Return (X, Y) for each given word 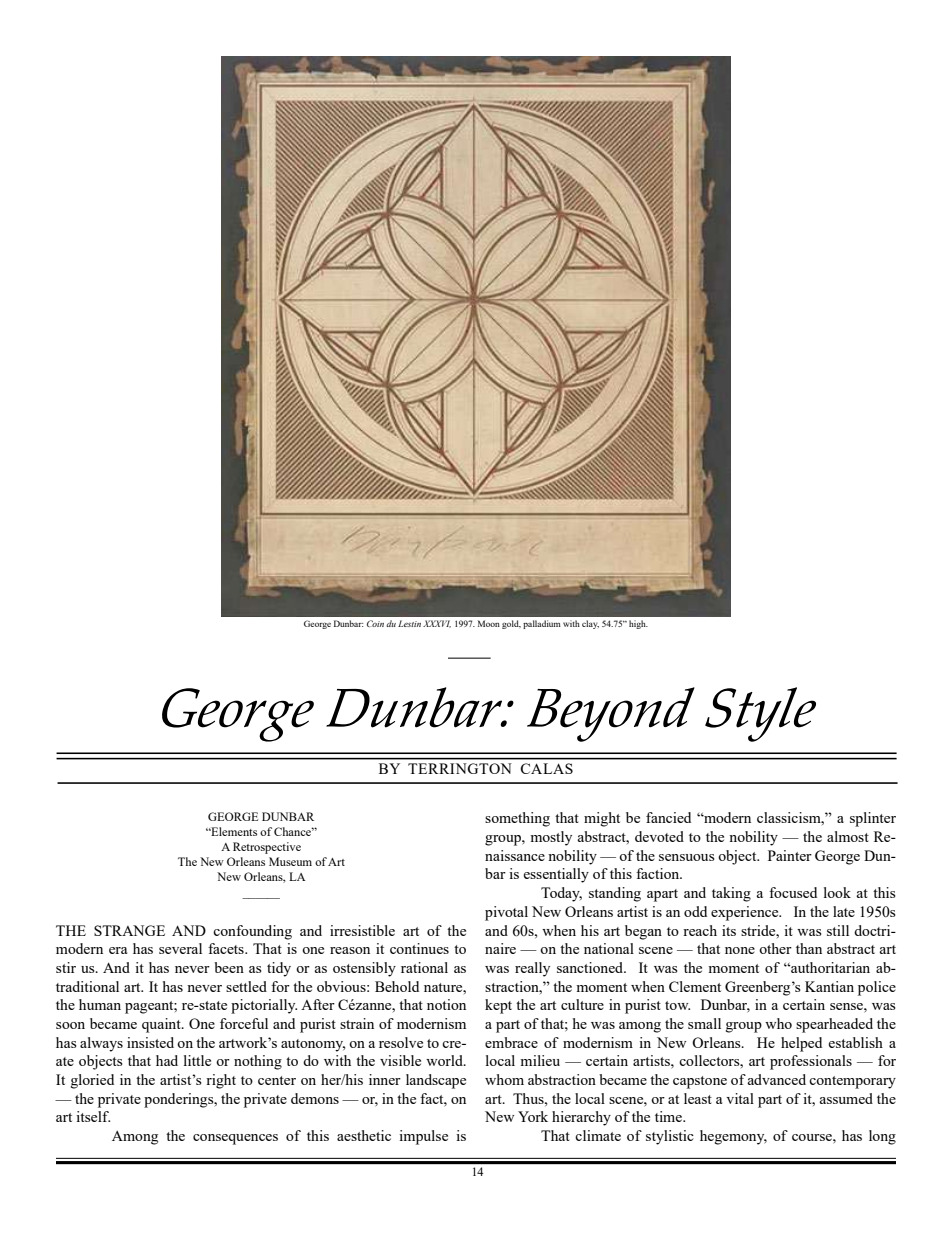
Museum (290, 861)
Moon (489, 623)
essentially (556, 875)
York (533, 1116)
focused (793, 892)
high (638, 624)
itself (93, 1116)
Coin (375, 623)
